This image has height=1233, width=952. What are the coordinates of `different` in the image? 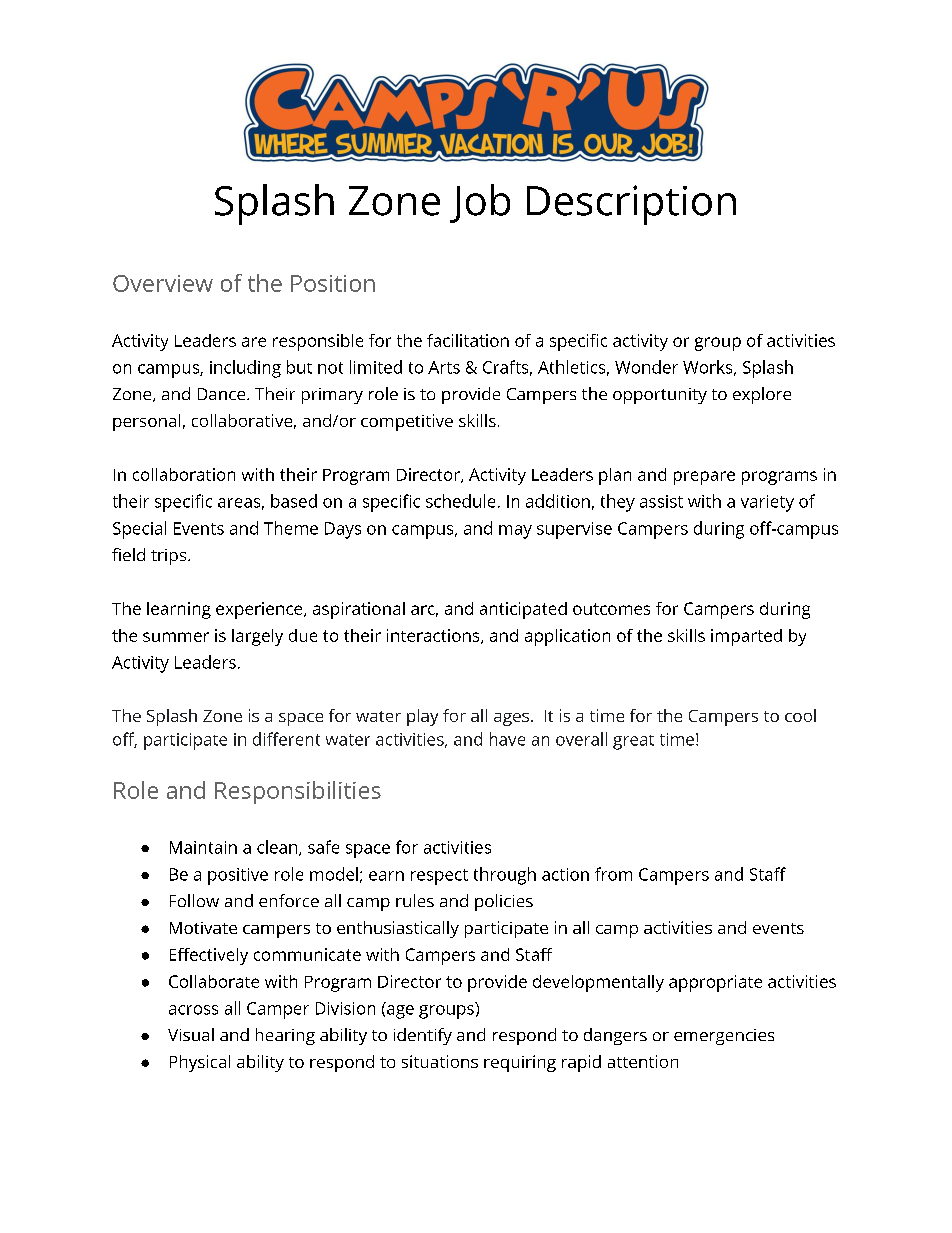 It's located at (286, 739).
